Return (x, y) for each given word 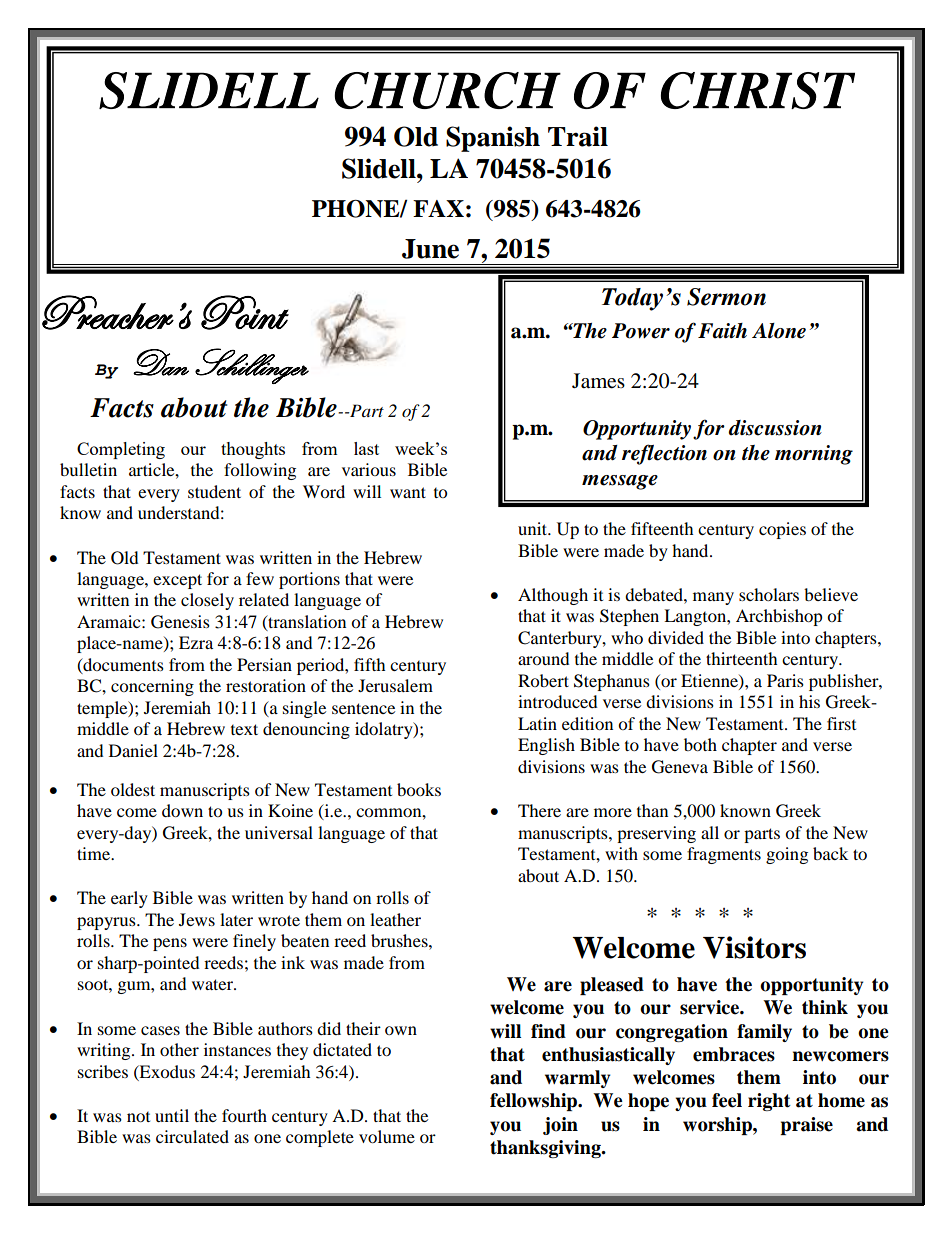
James (598, 381)
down (182, 810)
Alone (779, 331)
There (539, 810)
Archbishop (779, 617)
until (172, 1115)
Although (553, 596)
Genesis (180, 622)
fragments (724, 855)
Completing (121, 450)
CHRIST (758, 90)
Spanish (493, 139)
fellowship (535, 1102)
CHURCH (447, 90)
